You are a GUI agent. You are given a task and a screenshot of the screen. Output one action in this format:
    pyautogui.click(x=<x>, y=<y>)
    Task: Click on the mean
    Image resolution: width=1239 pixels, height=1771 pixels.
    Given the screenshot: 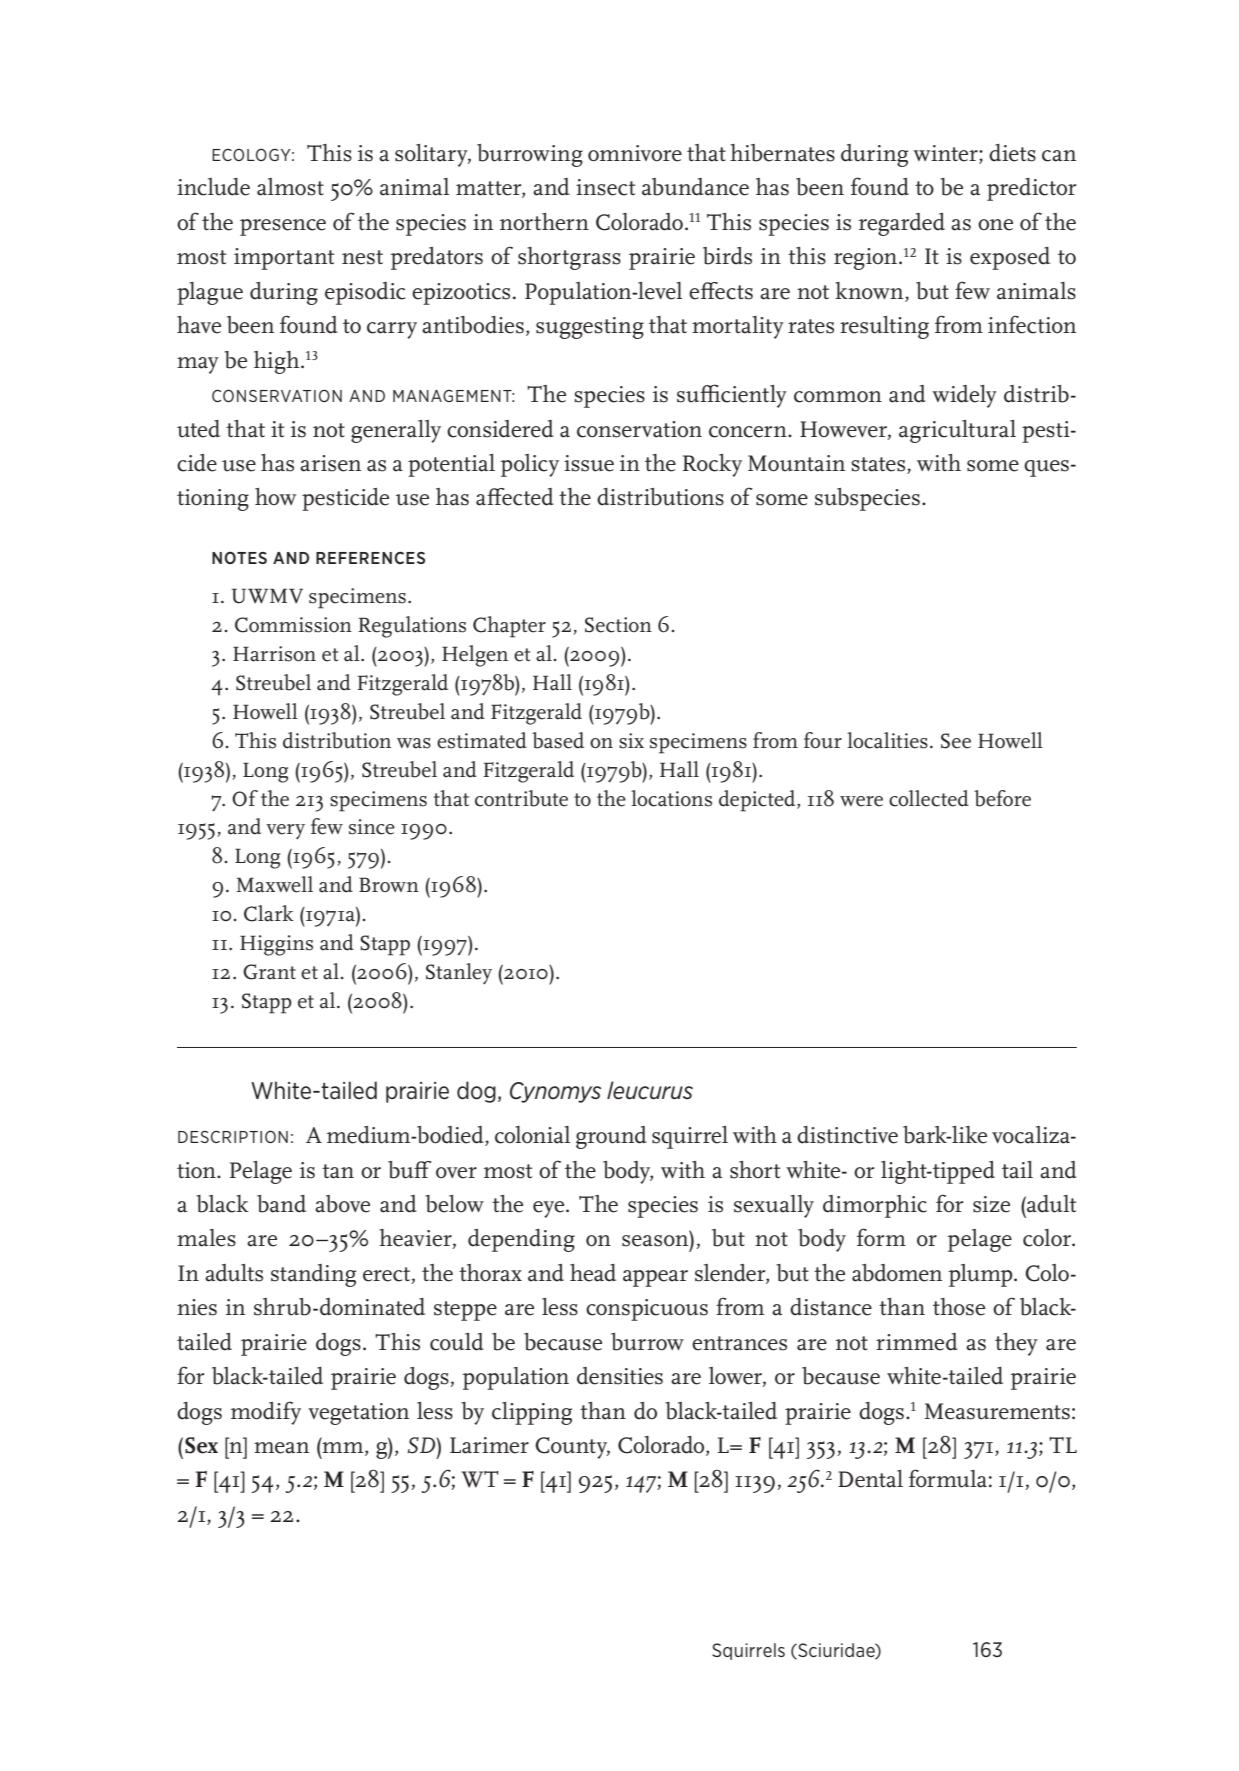 What is the action you would take?
    pyautogui.click(x=281, y=1448)
